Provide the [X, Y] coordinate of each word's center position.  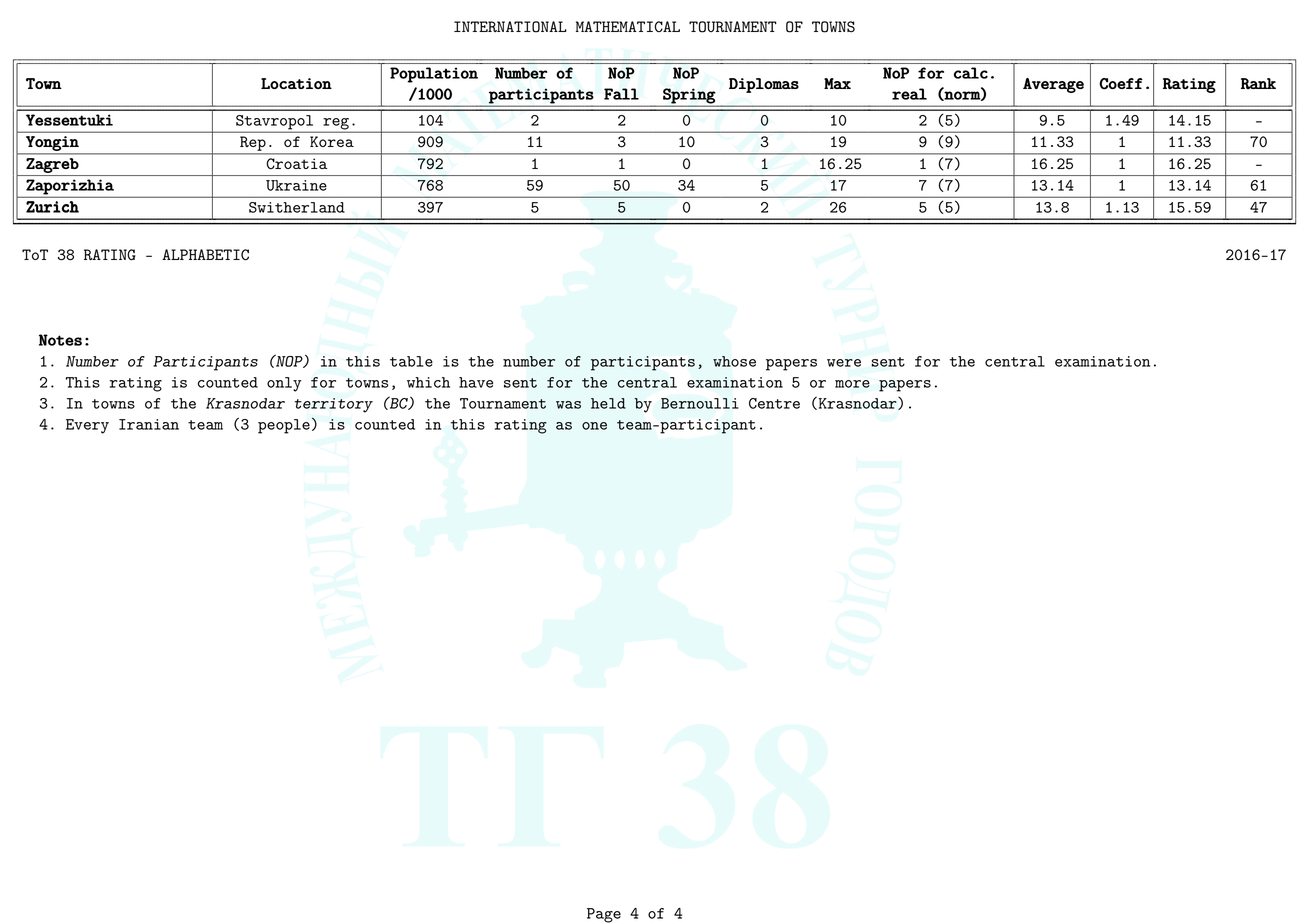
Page [604, 915]
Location [296, 83]
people [284, 426]
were [844, 363]
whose [734, 361]
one [594, 426]
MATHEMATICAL [628, 27]
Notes [60, 340]
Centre [774, 403]
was [568, 405]
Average [1053, 85]
